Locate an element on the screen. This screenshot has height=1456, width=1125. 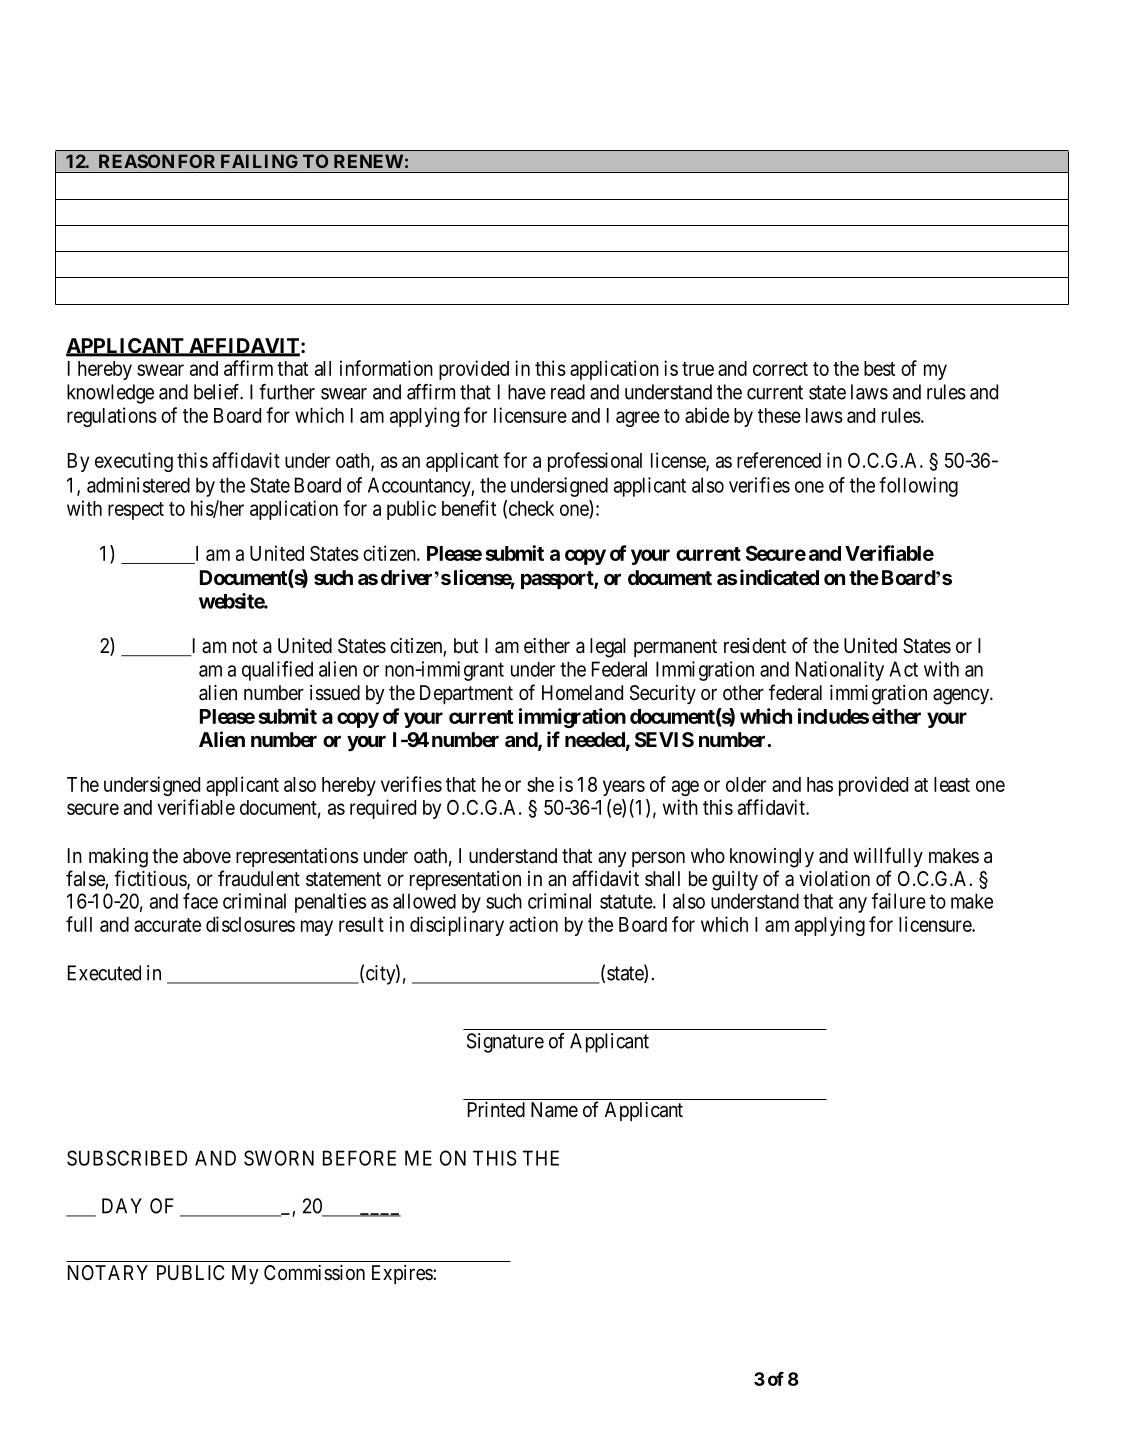
Name is located at coordinates (554, 1110).
